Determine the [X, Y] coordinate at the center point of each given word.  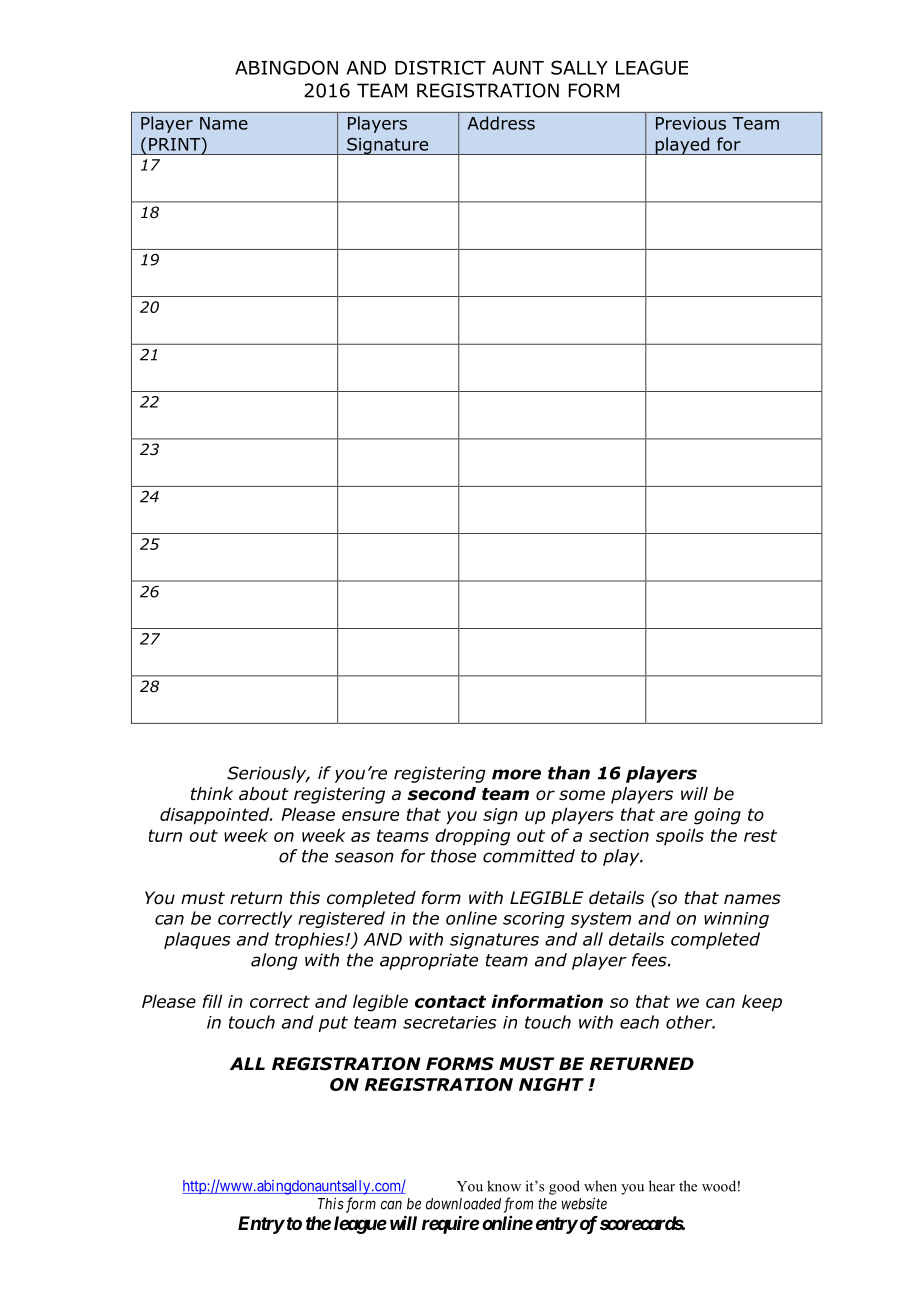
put [333, 1024]
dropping [472, 837]
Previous [691, 123]
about [264, 794]
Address [501, 123]
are [674, 816]
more [516, 774]
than [569, 773]
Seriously [268, 774]
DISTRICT [440, 67]
